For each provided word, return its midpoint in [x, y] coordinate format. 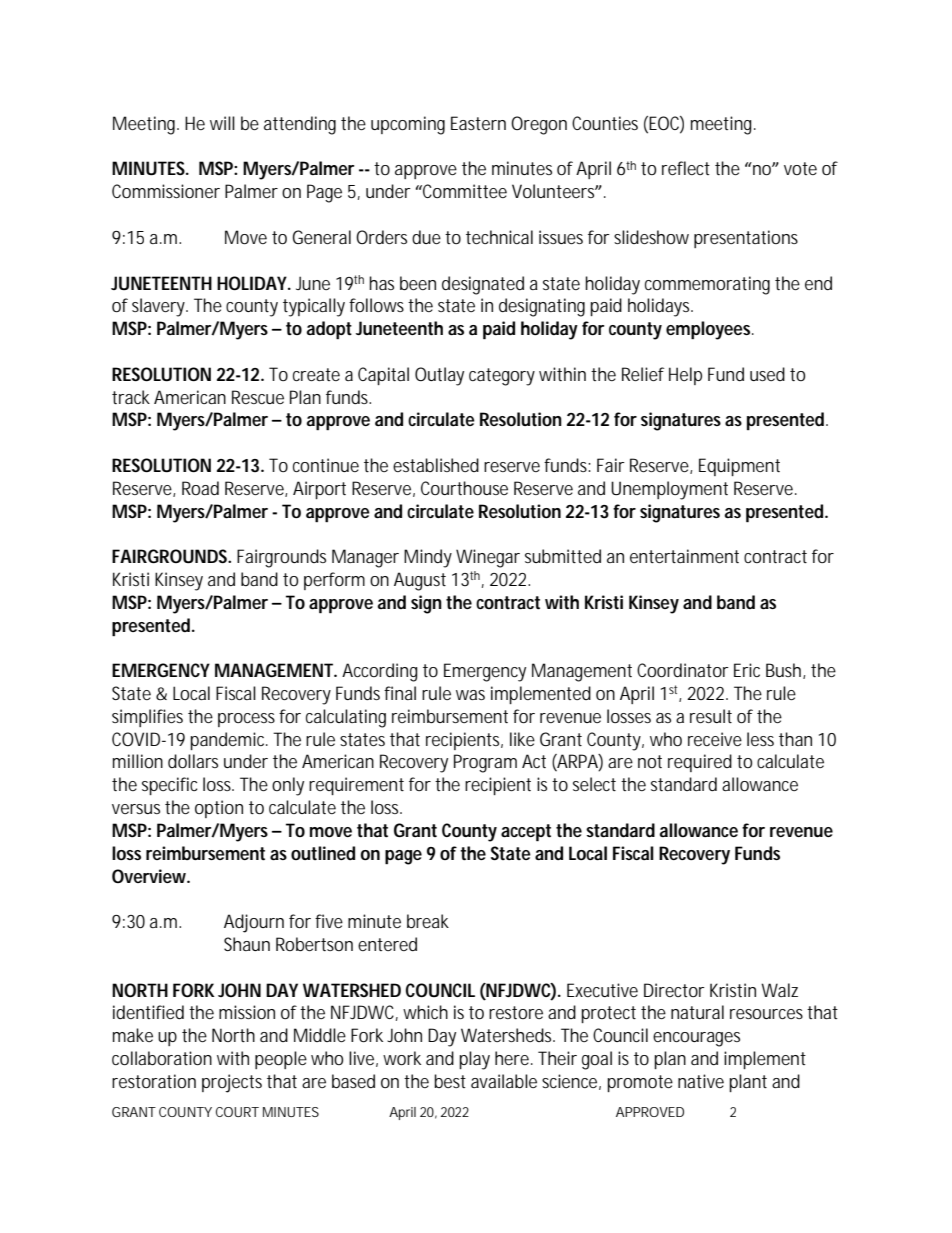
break [428, 921]
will [222, 123]
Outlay [439, 376]
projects [232, 1083]
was [470, 695]
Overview [151, 876]
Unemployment [669, 490]
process [246, 720]
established [436, 465]
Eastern [478, 123]
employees [710, 330]
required [700, 763]
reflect [686, 168]
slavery [160, 307]
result [711, 716]
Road [200, 488]
